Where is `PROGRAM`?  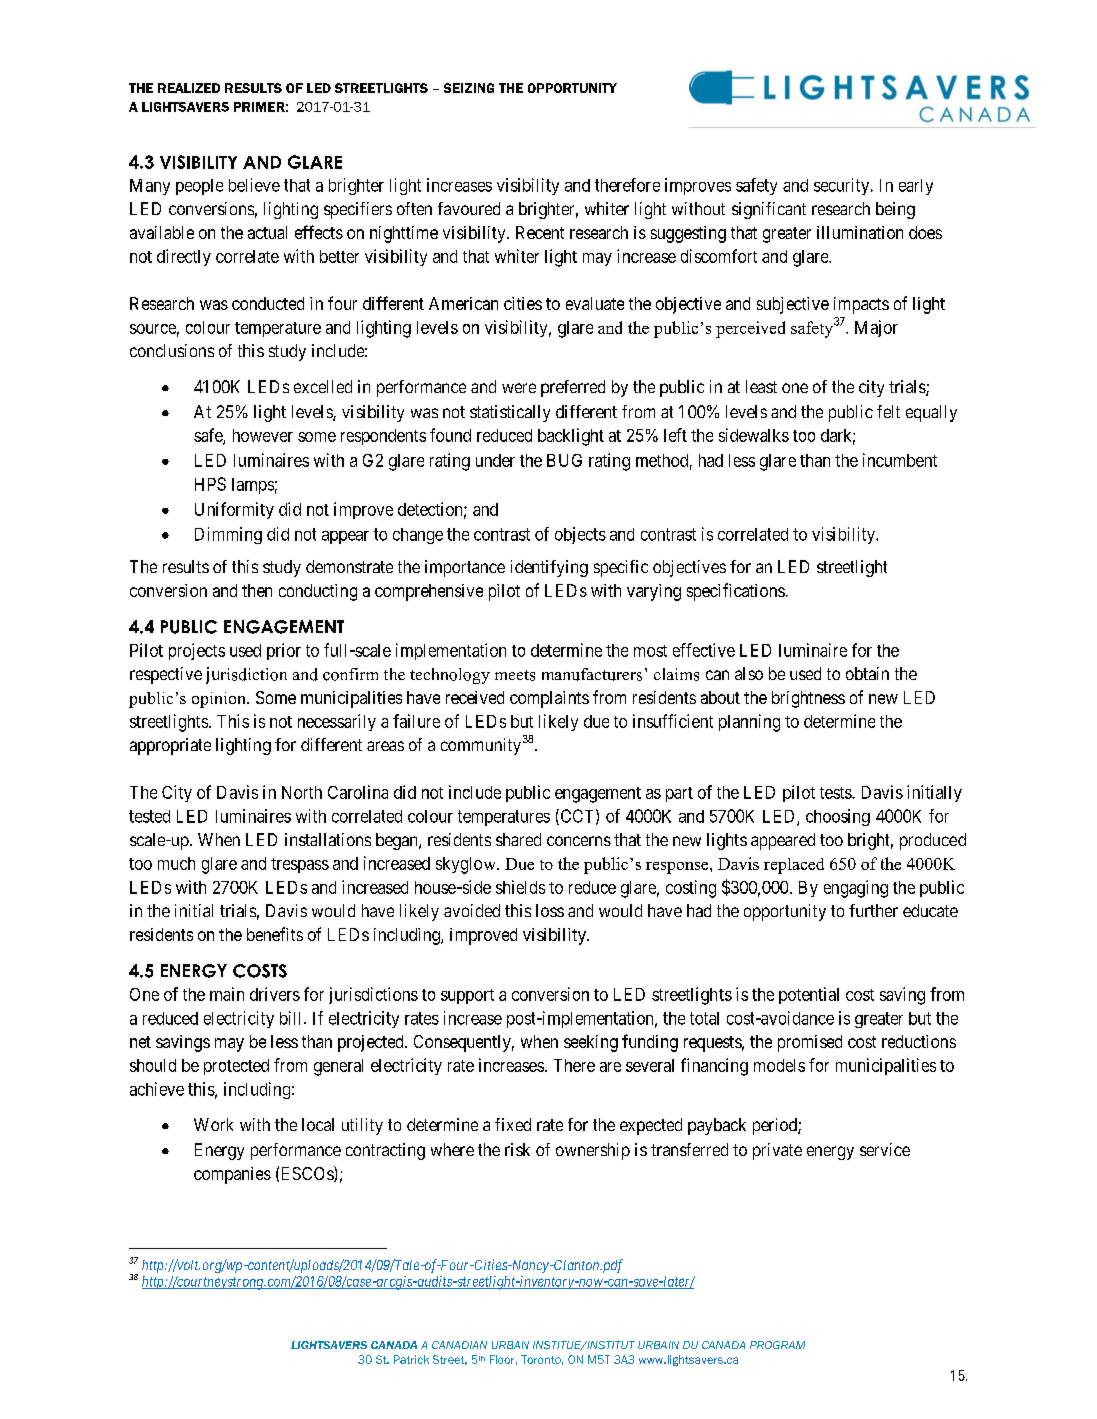 PROGRAM is located at coordinates (777, 1345).
